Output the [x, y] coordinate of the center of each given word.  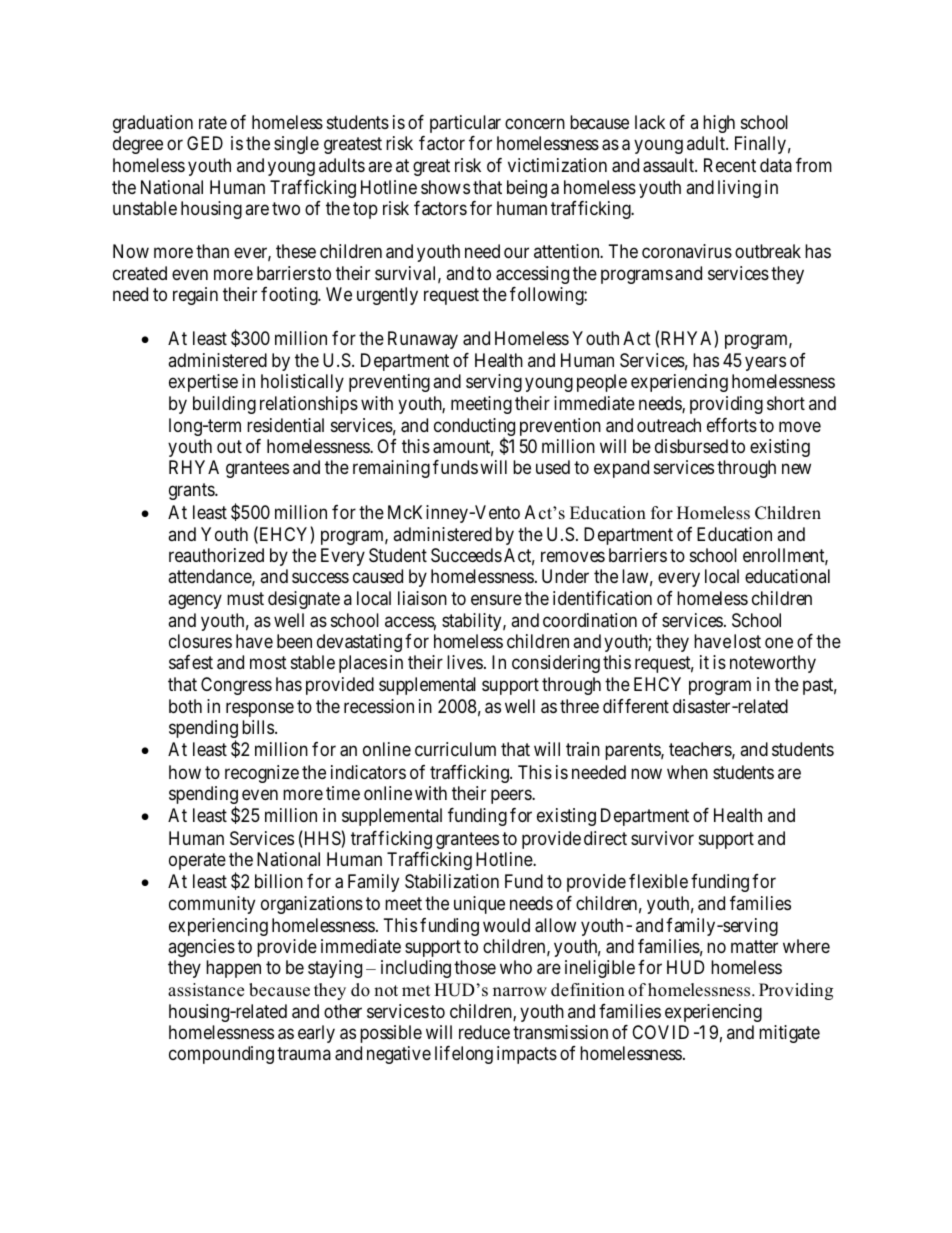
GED [205, 143]
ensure [496, 600]
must [245, 599]
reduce [484, 1032]
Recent [730, 165]
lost [747, 641]
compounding [221, 1055]
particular [465, 124]
